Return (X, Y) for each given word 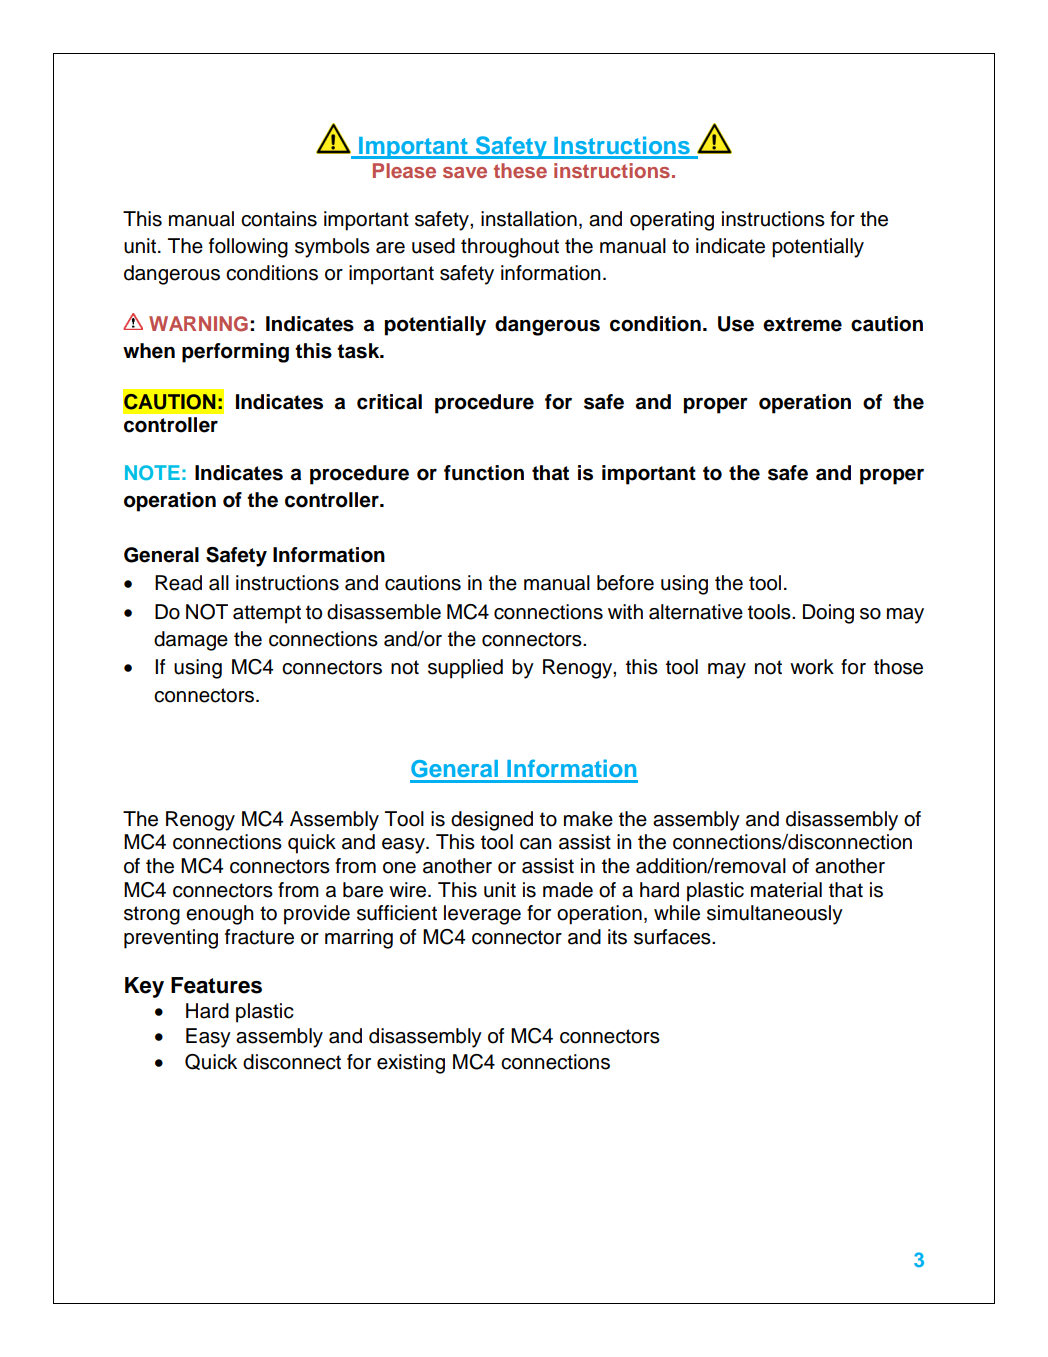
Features (216, 985)
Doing (828, 614)
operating (672, 221)
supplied (465, 669)
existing (411, 1064)
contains (279, 219)
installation (529, 219)
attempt (267, 614)
